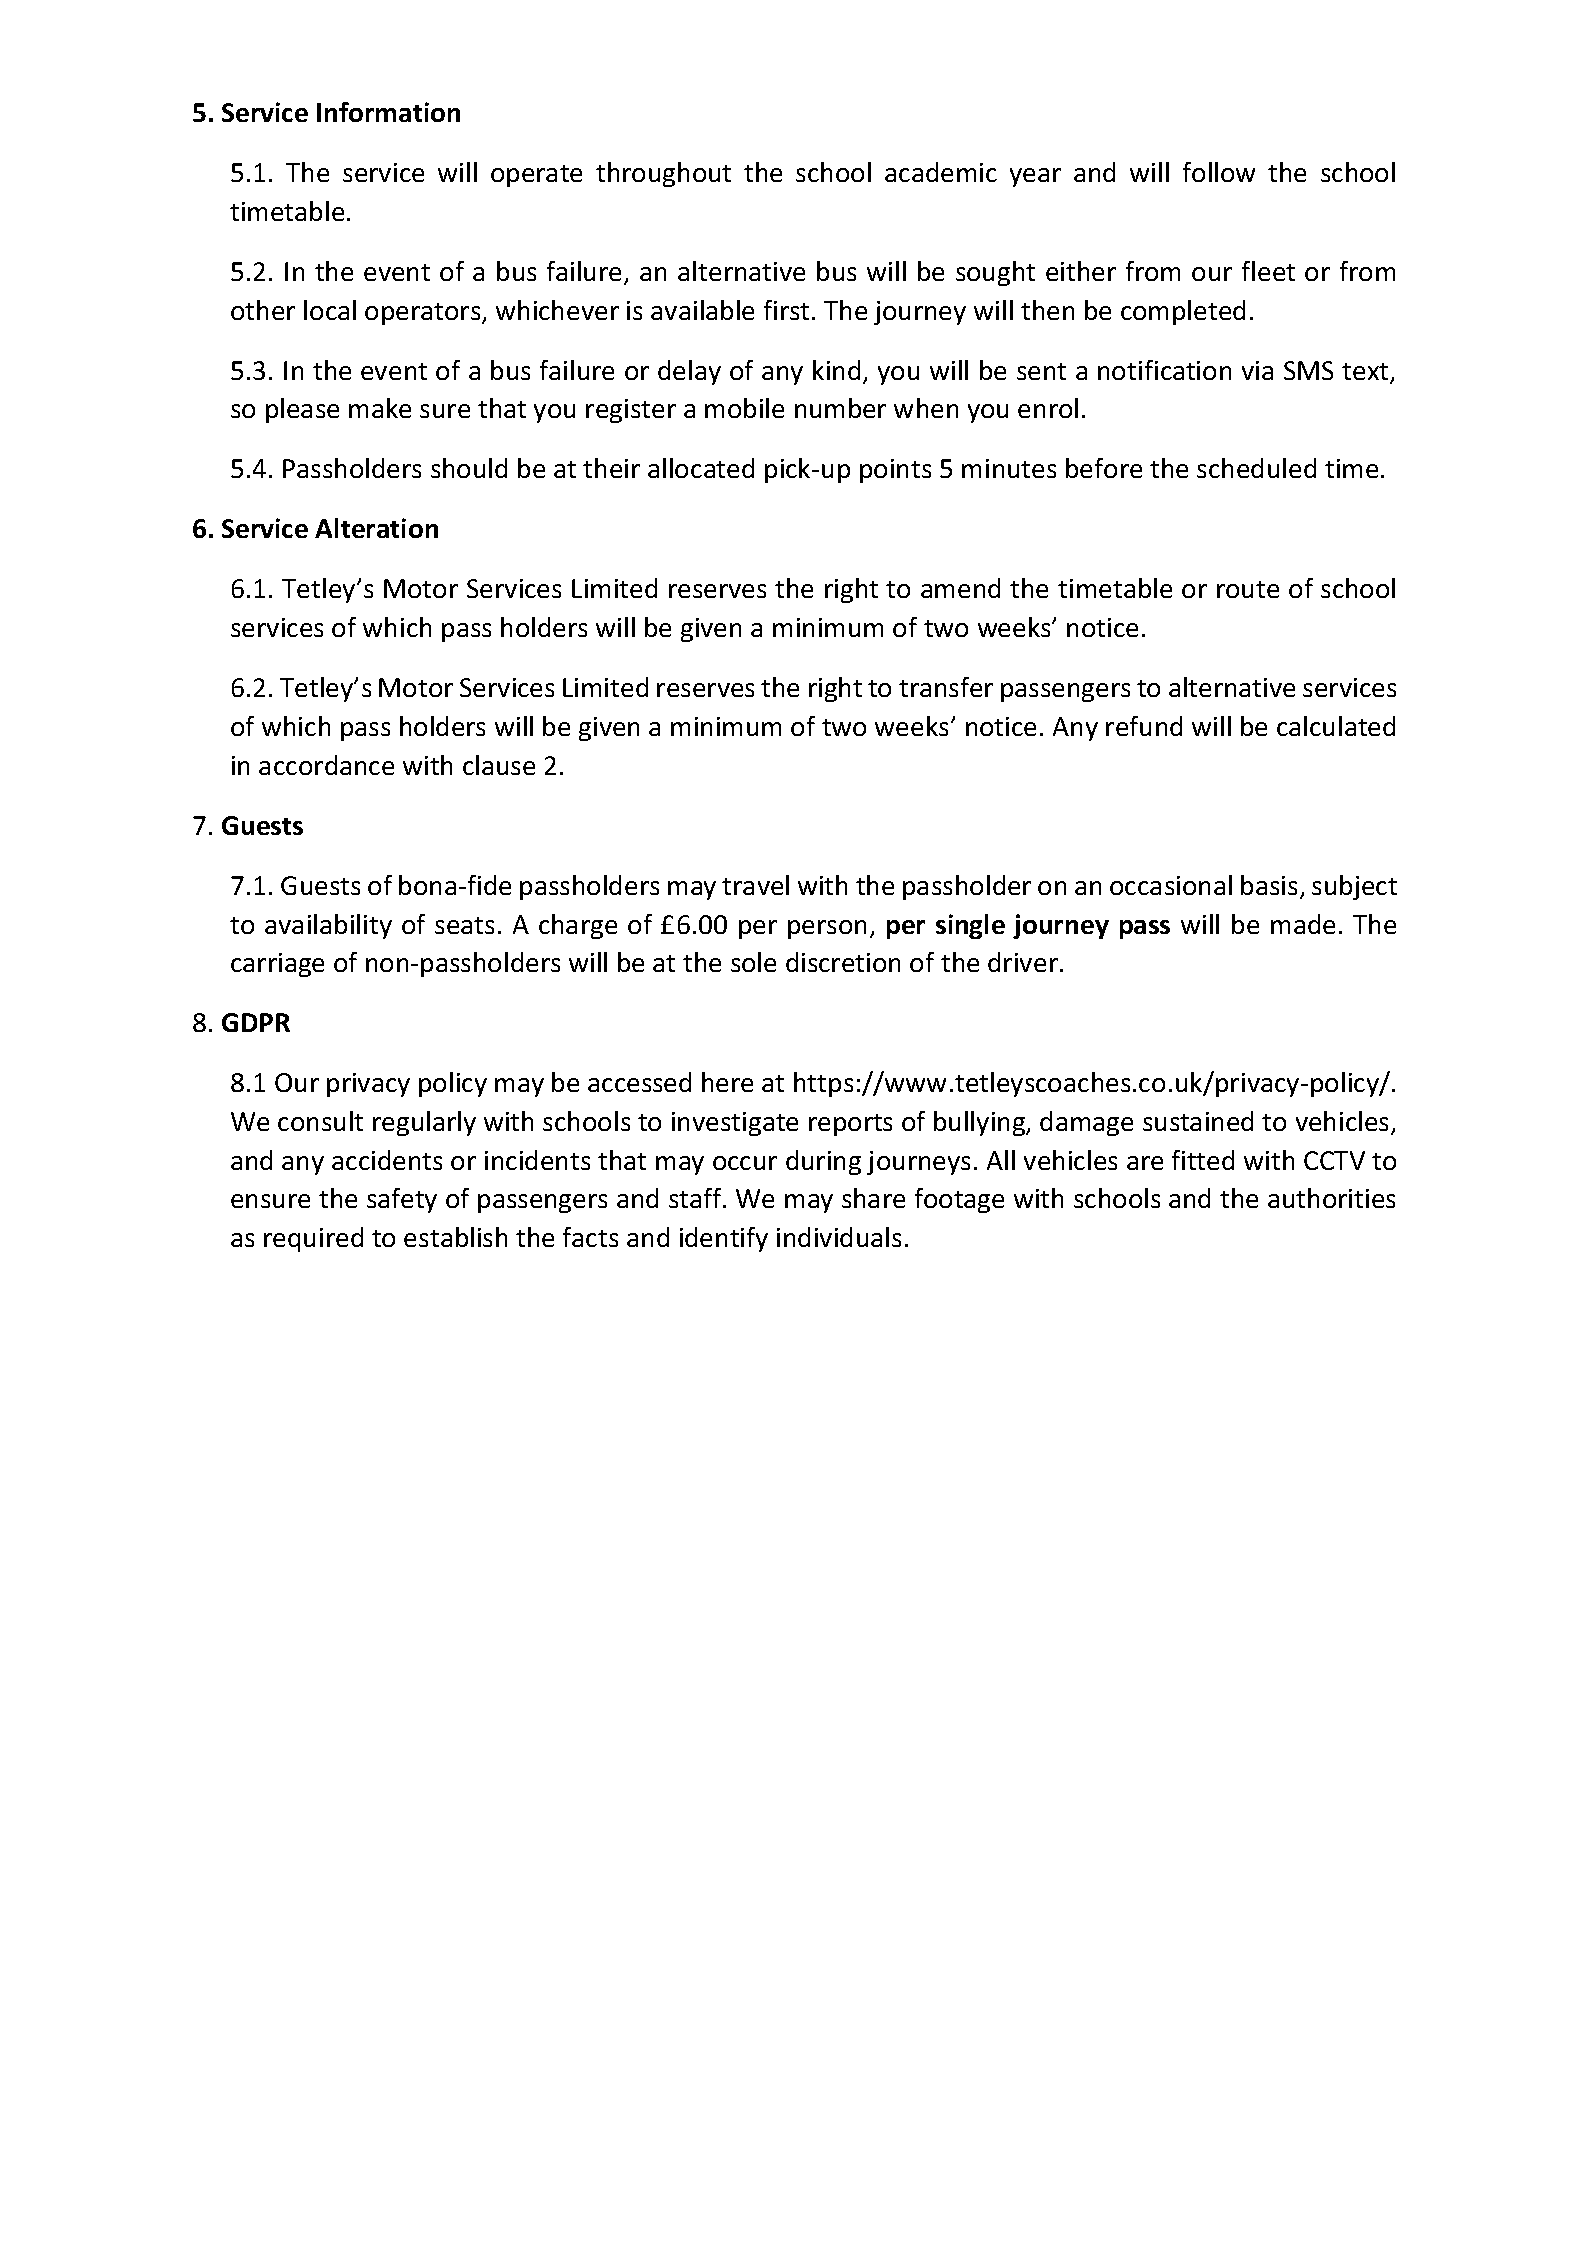  Describe the element at coordinates (388, 112) in the page. I see `Information` at that location.
